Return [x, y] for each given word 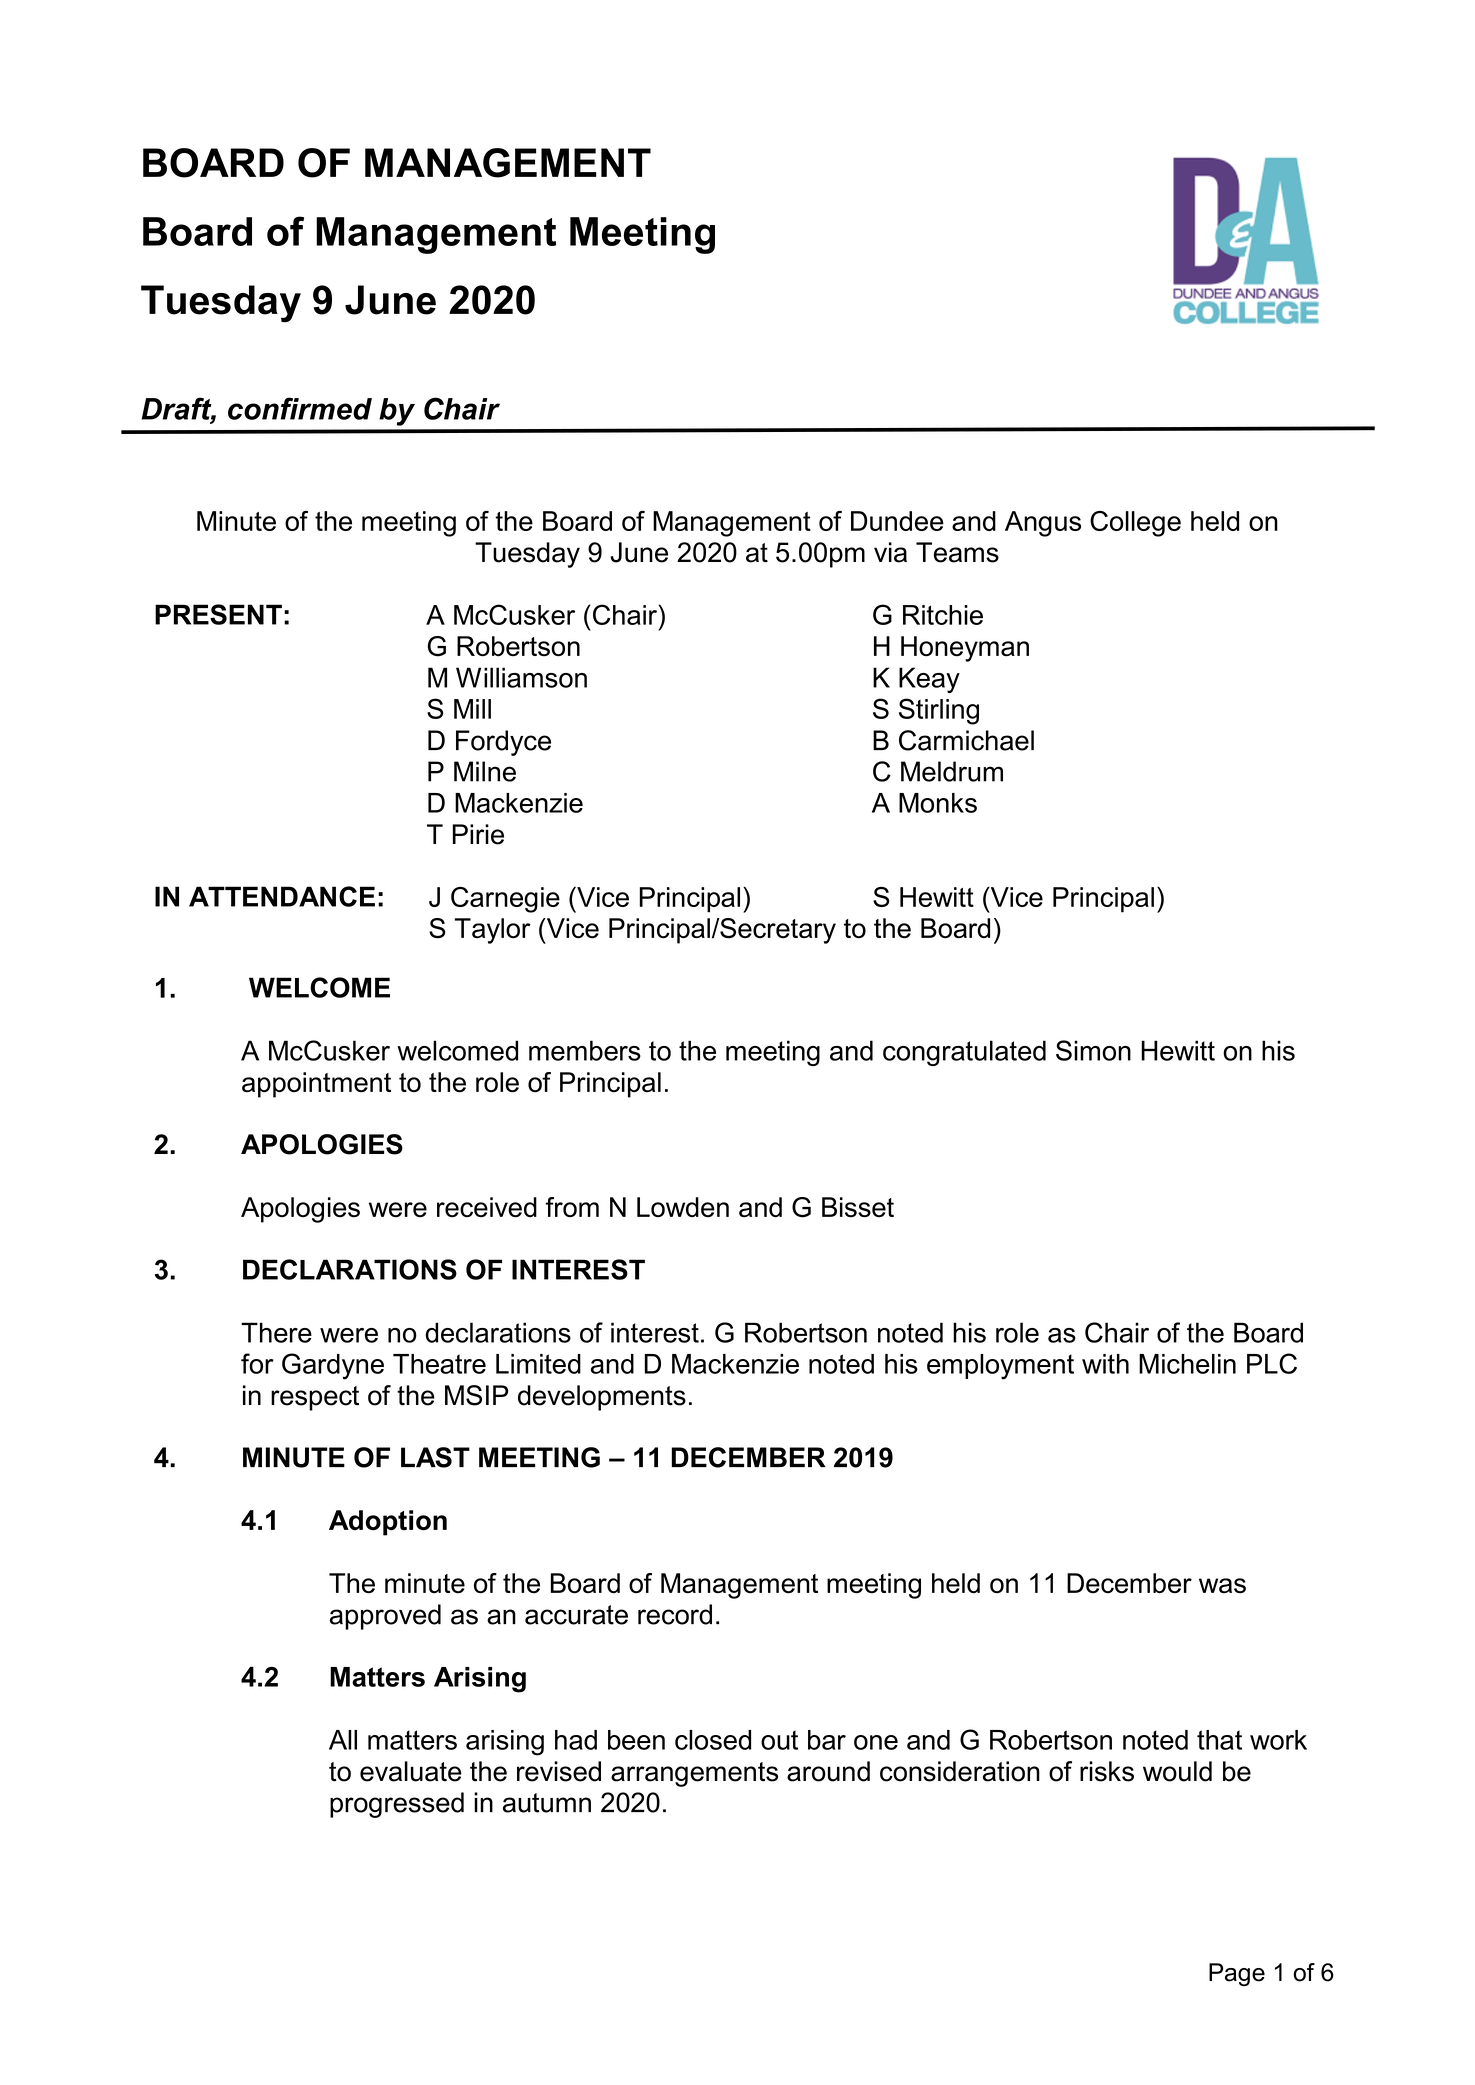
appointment [316, 1085]
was [1222, 1586]
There [276, 1332]
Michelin [1187, 1364]
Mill [472, 709]
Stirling [939, 711]
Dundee [897, 521]
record [675, 1614]
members [585, 1050]
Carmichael [966, 740]
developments [602, 1398]
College [1135, 524]
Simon [1093, 1050]
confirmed [300, 408]
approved [385, 1617]
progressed [397, 1805]
